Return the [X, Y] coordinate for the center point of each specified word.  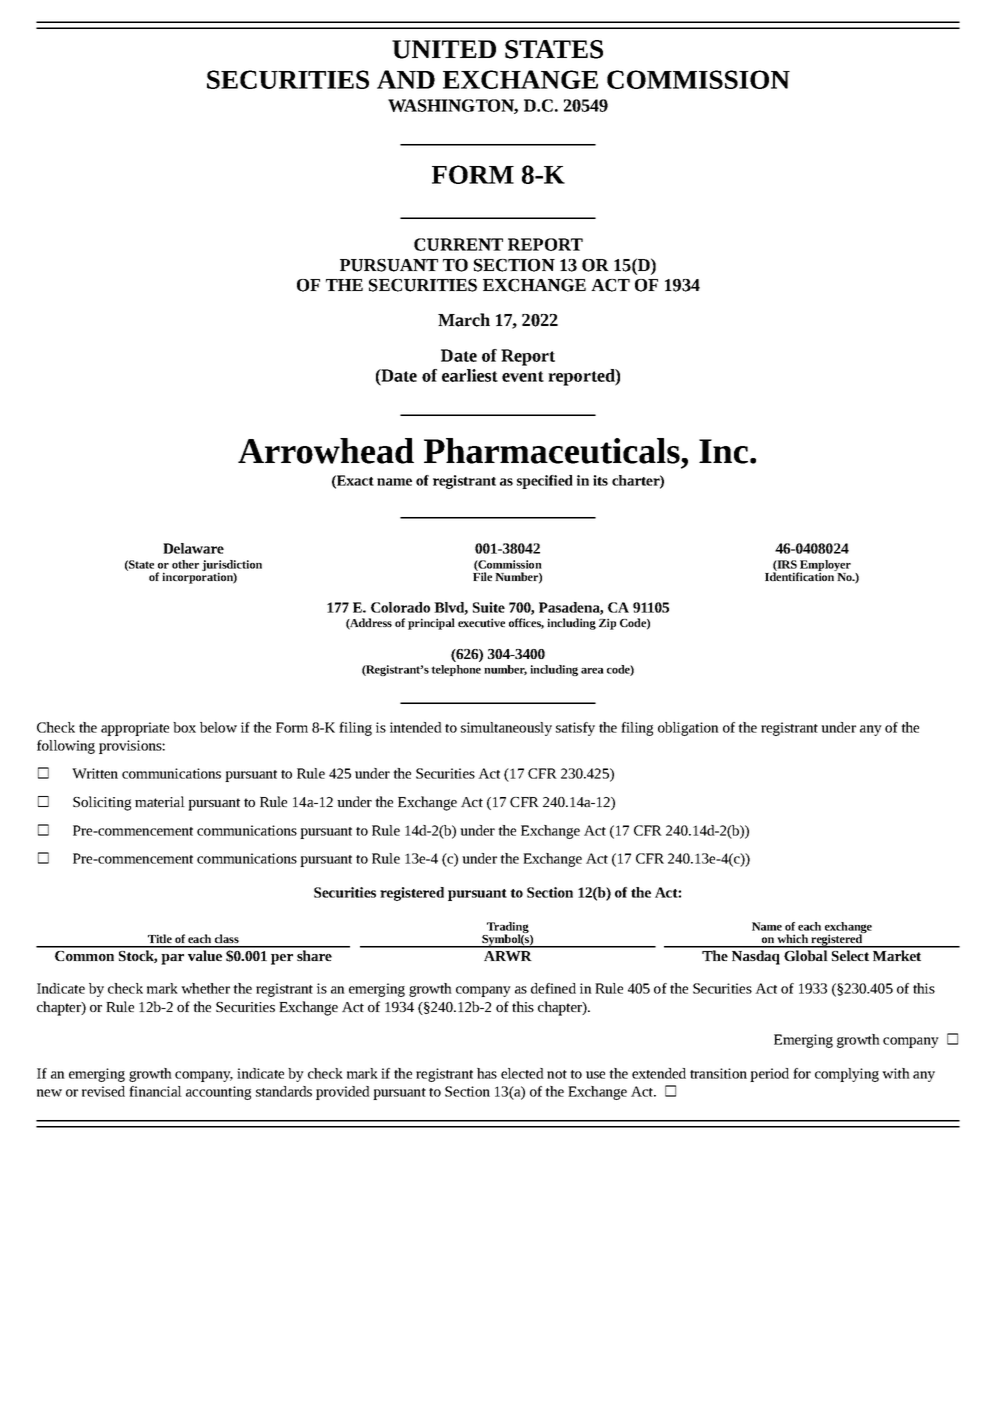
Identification [800, 575]
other [185, 564]
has [487, 1073]
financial [155, 1091]
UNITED [444, 49]
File [482, 575]
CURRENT [458, 244]
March [464, 320]
